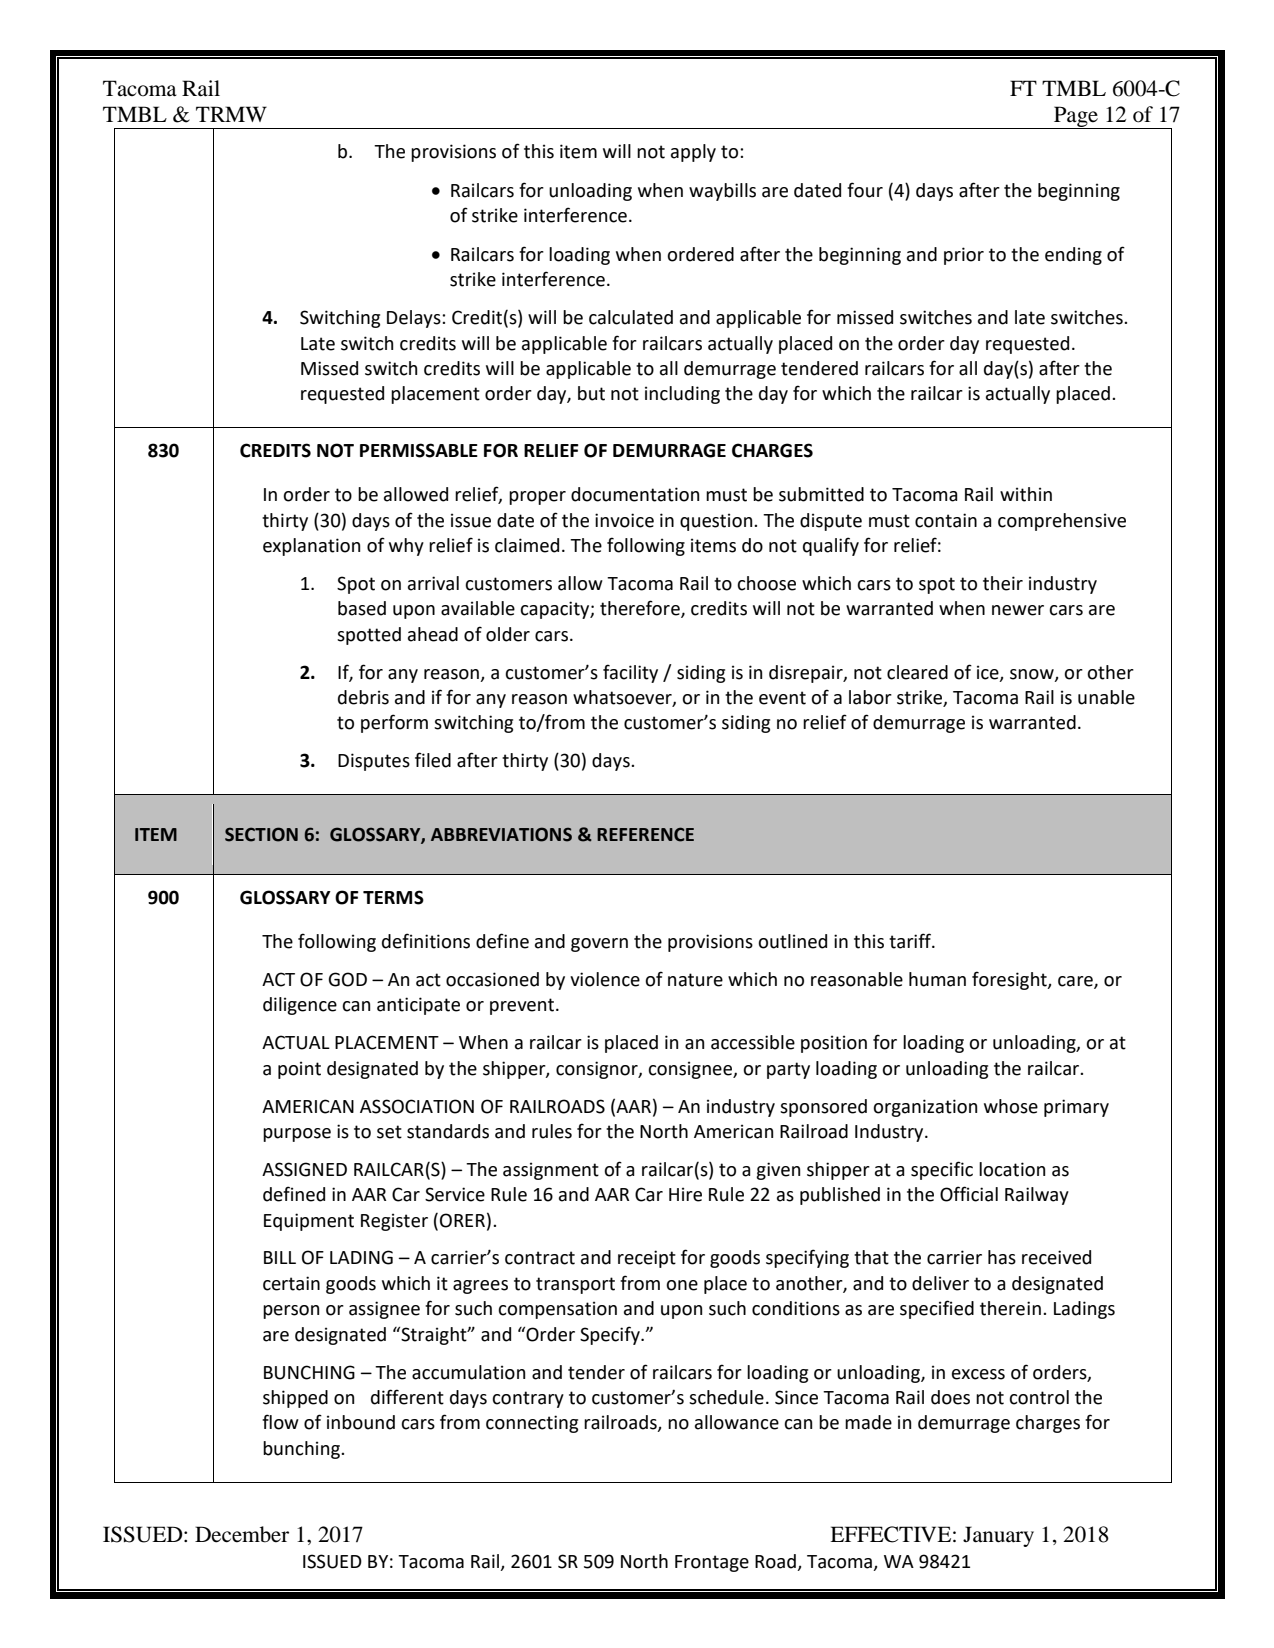  Describe the element at coordinates (347, 979) in the screenshot. I see `GOD` at that location.
